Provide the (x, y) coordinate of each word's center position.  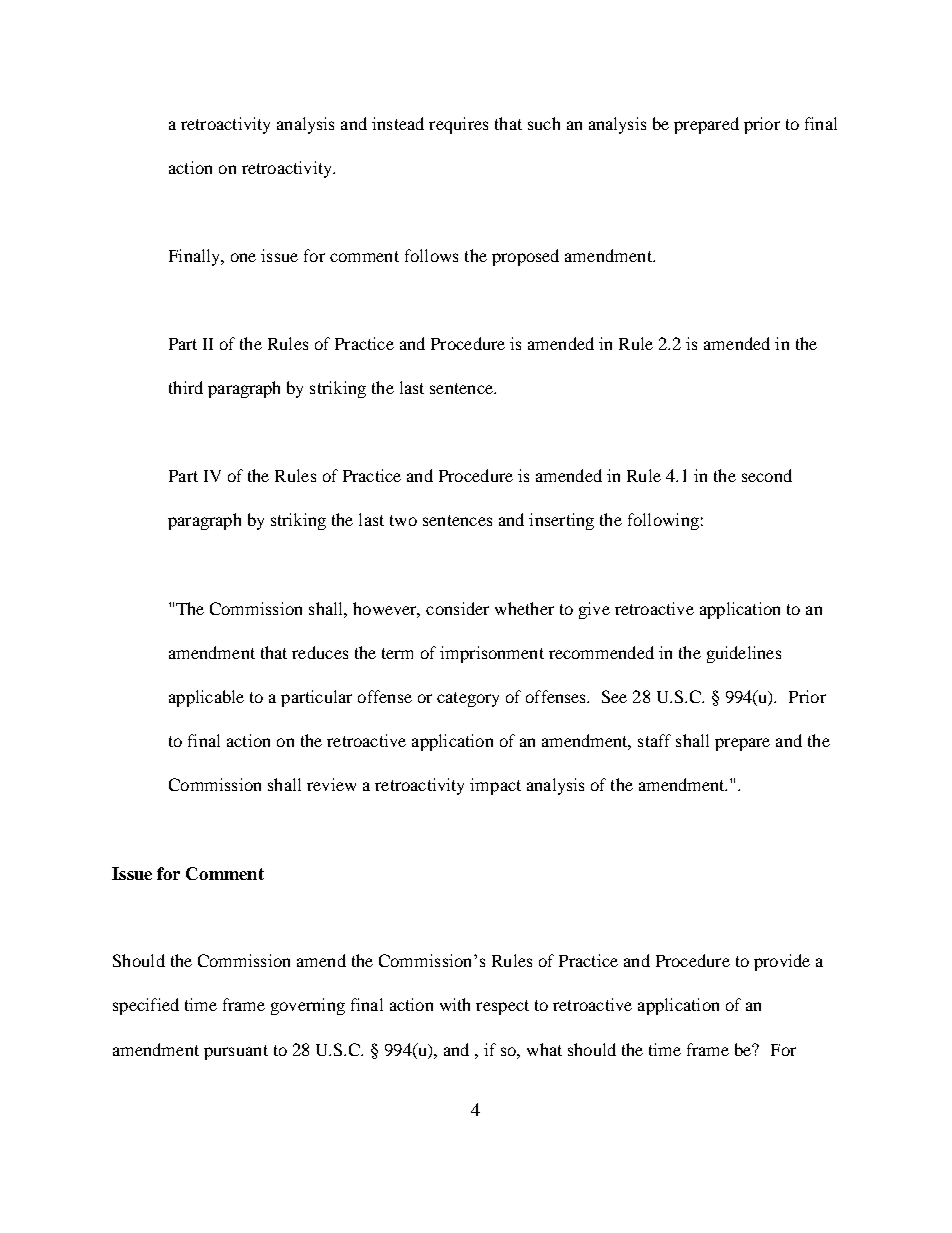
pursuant (236, 1052)
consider (457, 608)
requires (458, 125)
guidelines (744, 654)
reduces (320, 652)
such (544, 123)
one (243, 257)
